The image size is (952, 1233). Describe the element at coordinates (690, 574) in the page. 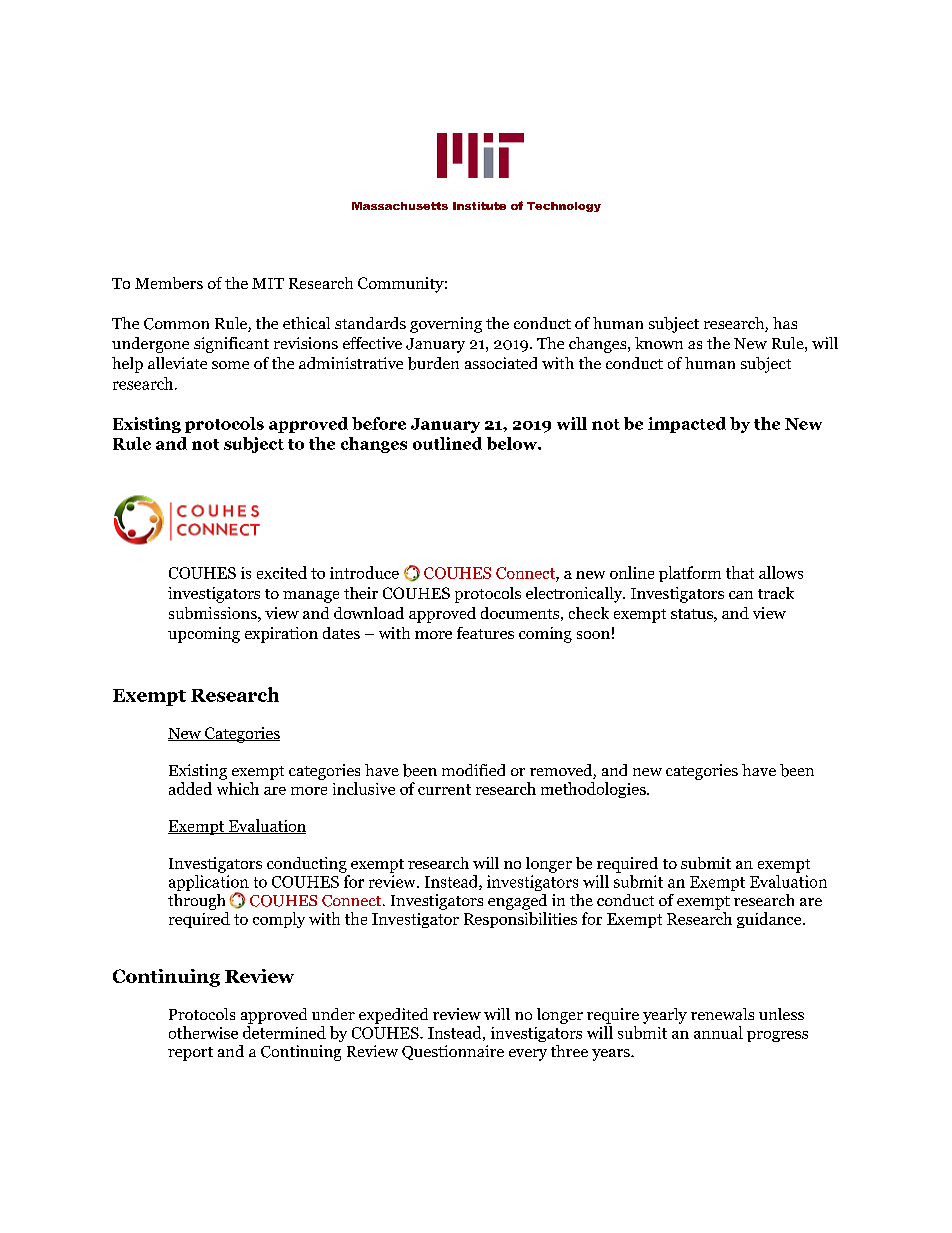

I see `platform` at that location.
